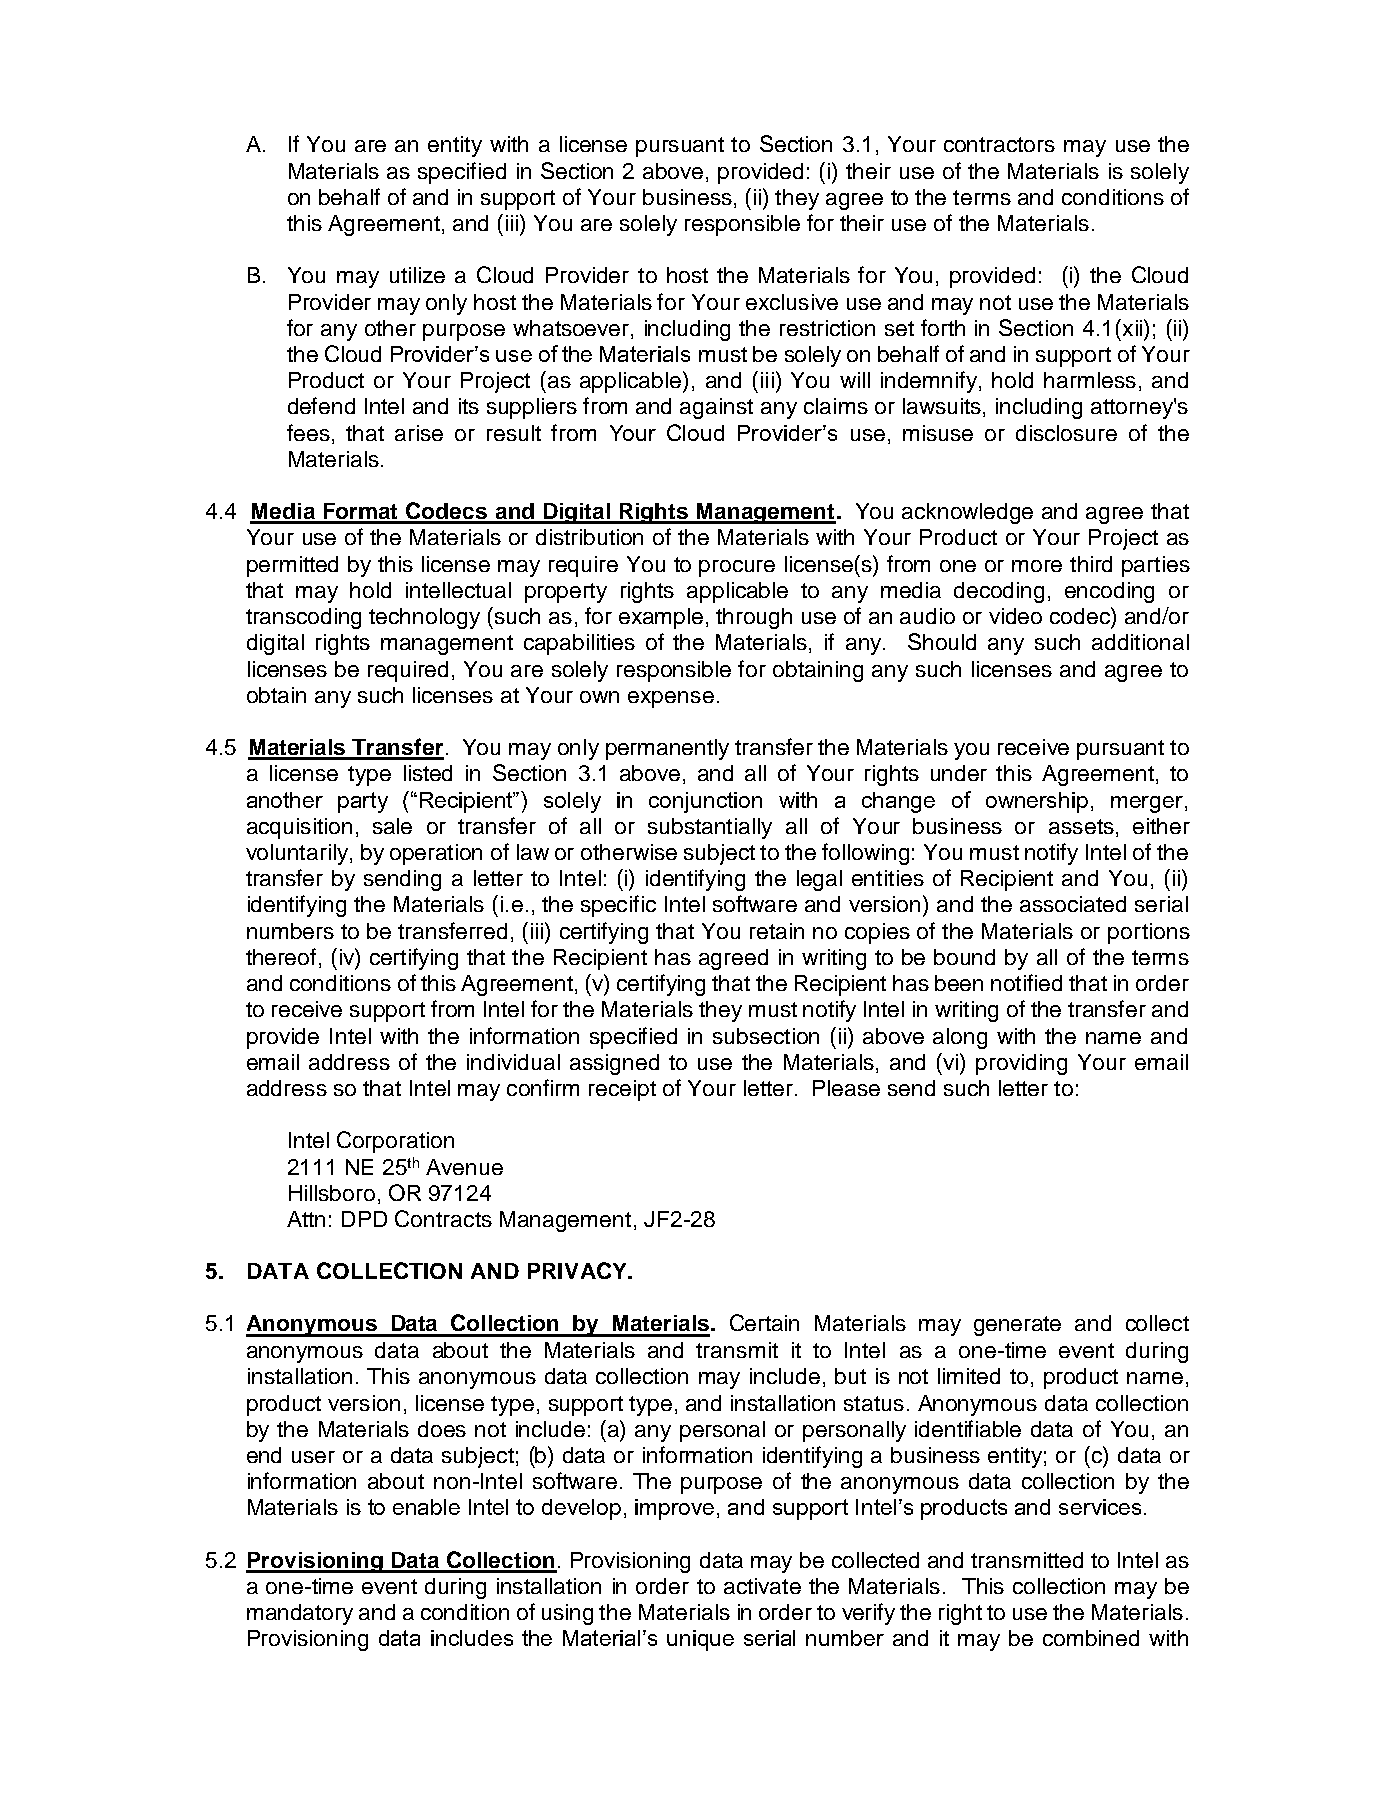  Describe the element at coordinates (300, 1614) in the screenshot. I see `mandatory` at that location.
